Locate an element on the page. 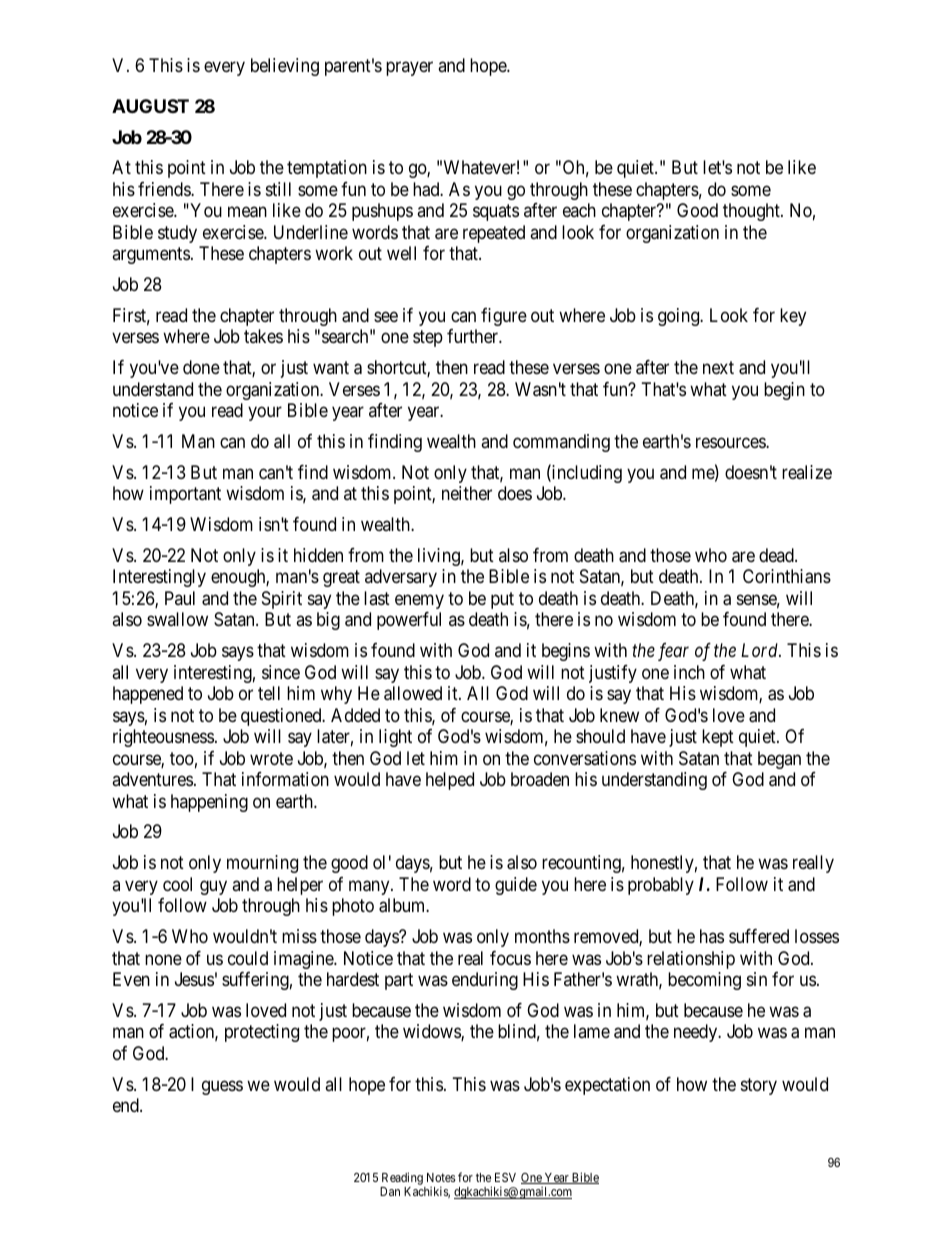 This image has width=952, height=1233. step is located at coordinates (428, 338).
